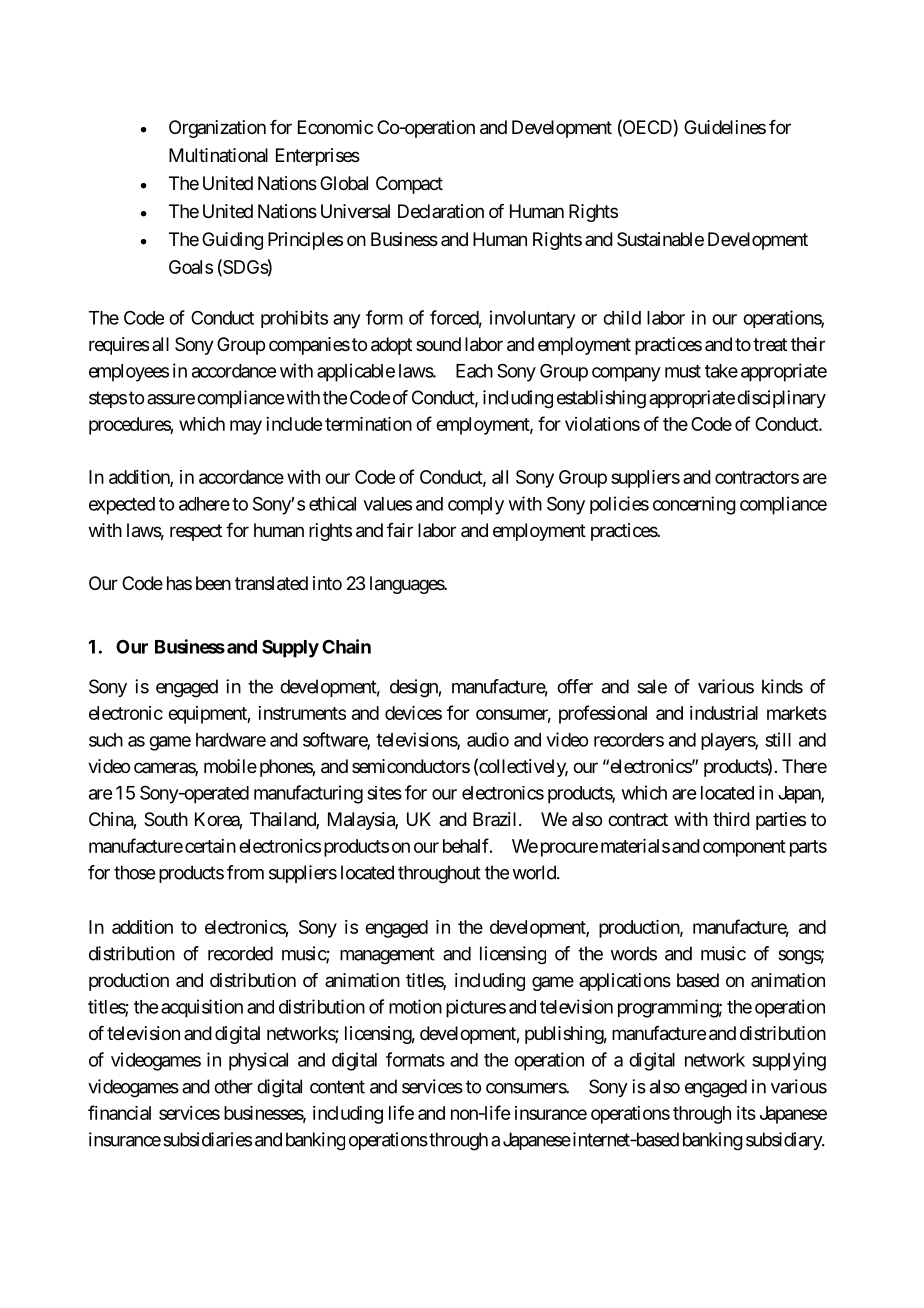 This screenshot has height=1308, width=924. I want to click on subsidiary, so click(785, 1141).
